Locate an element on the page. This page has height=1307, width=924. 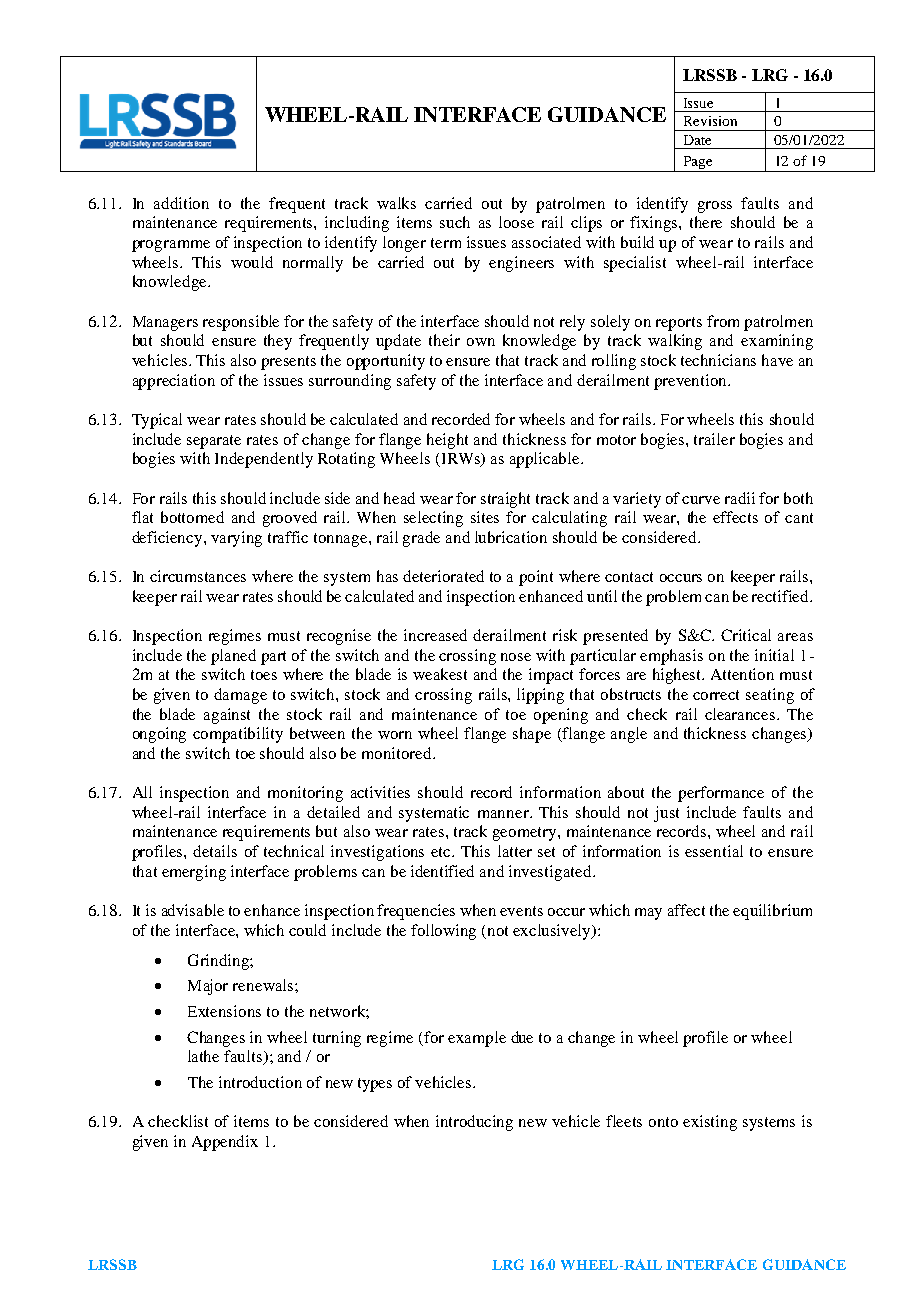
planed is located at coordinates (233, 657).
